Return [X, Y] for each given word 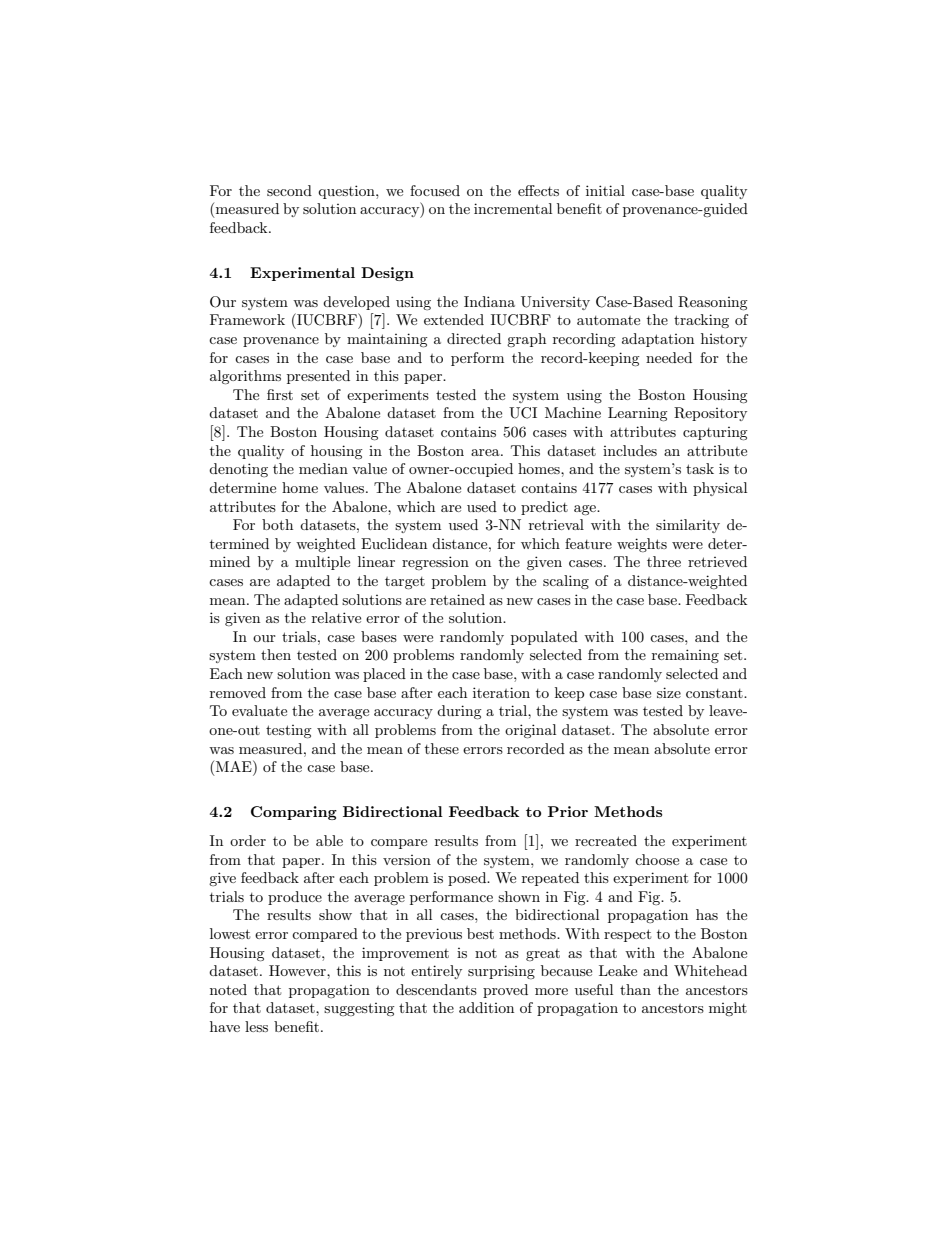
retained [457, 599]
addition [486, 1007]
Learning [638, 414]
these [442, 748]
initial [605, 190]
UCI [523, 413]
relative [336, 617]
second [289, 190]
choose [657, 859]
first [280, 394]
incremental [513, 208]
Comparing [294, 813]
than [635, 989]
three [664, 561]
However [298, 970]
